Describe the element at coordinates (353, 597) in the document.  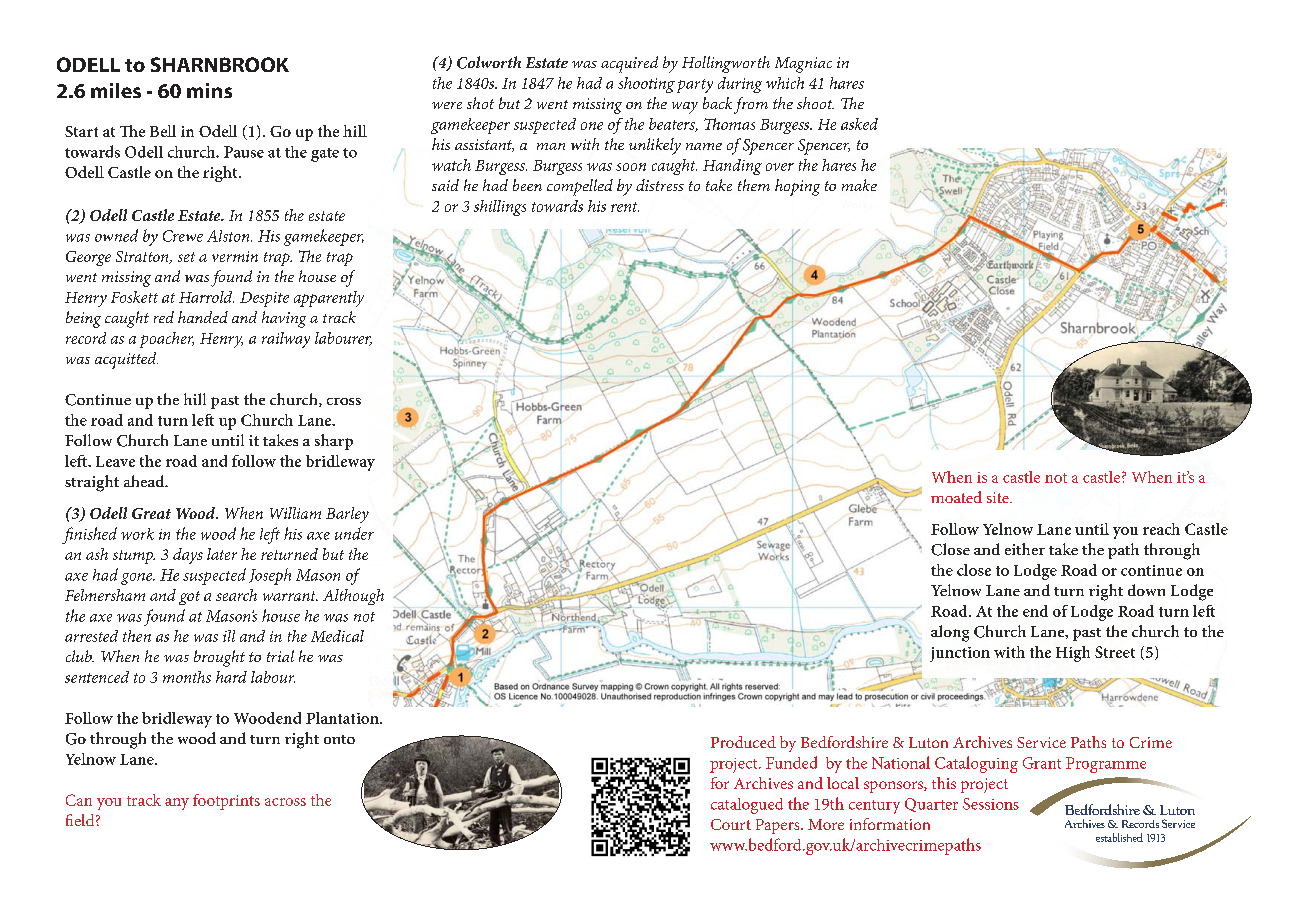
I see `Although` at that location.
